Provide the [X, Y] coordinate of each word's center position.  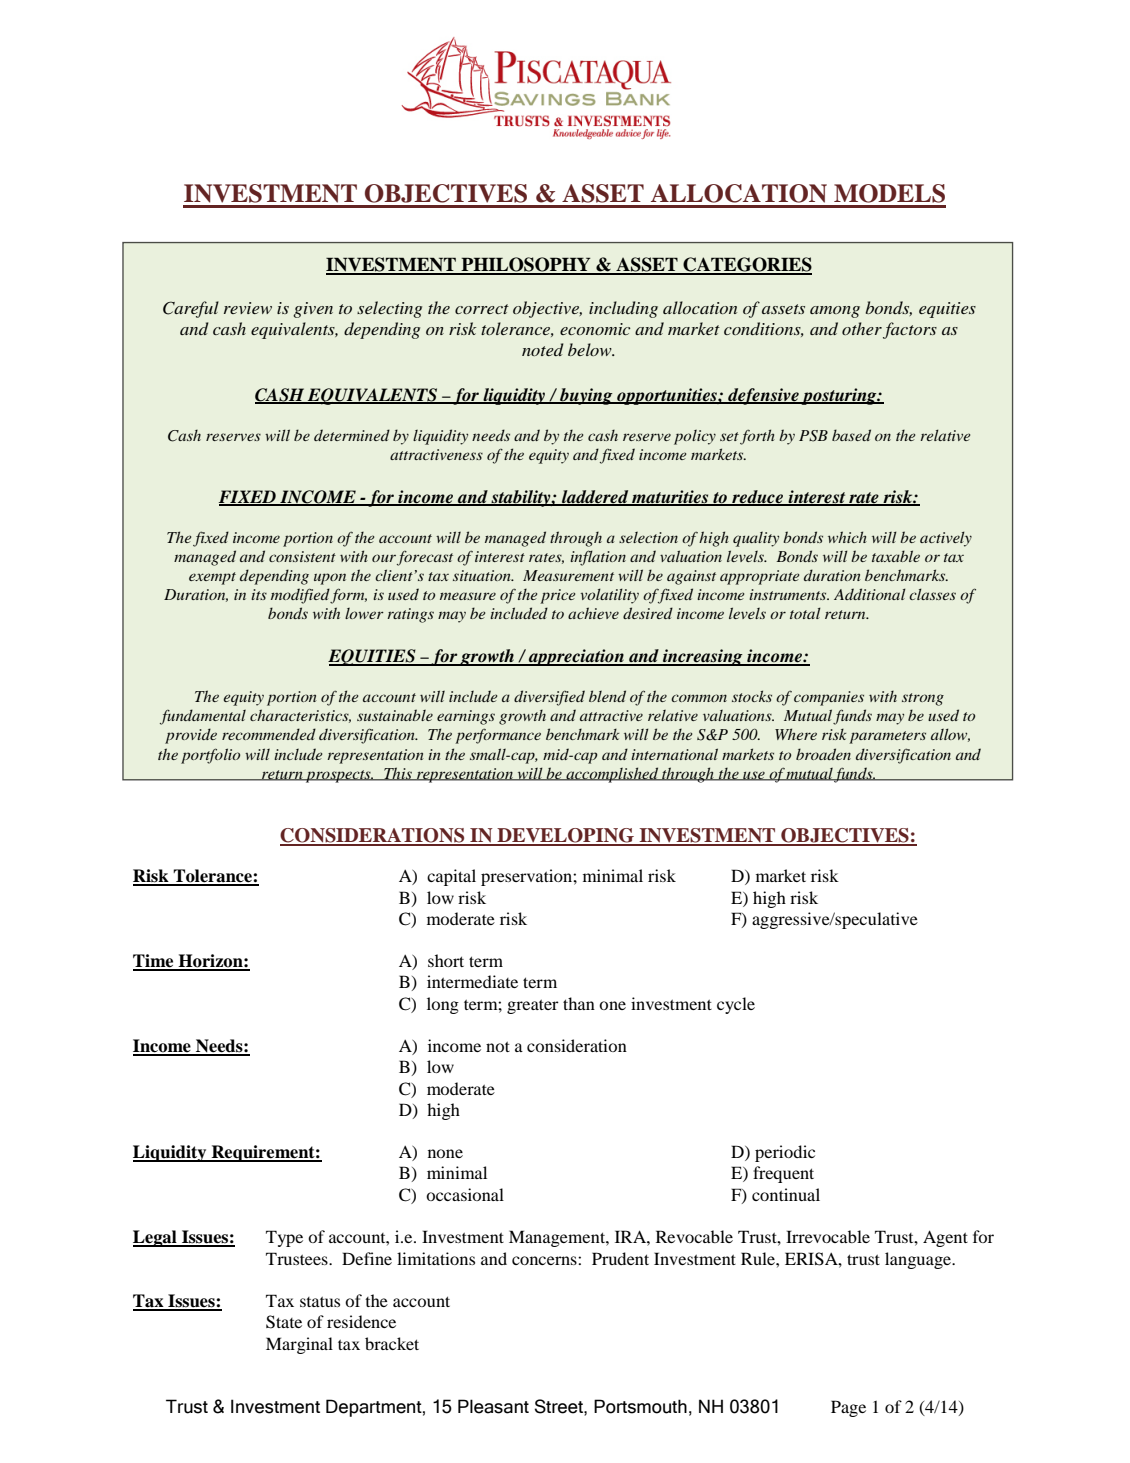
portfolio [210, 756]
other [862, 328]
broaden [823, 754]
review [248, 308]
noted [543, 349]
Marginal [299, 1345]
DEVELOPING [565, 836]
